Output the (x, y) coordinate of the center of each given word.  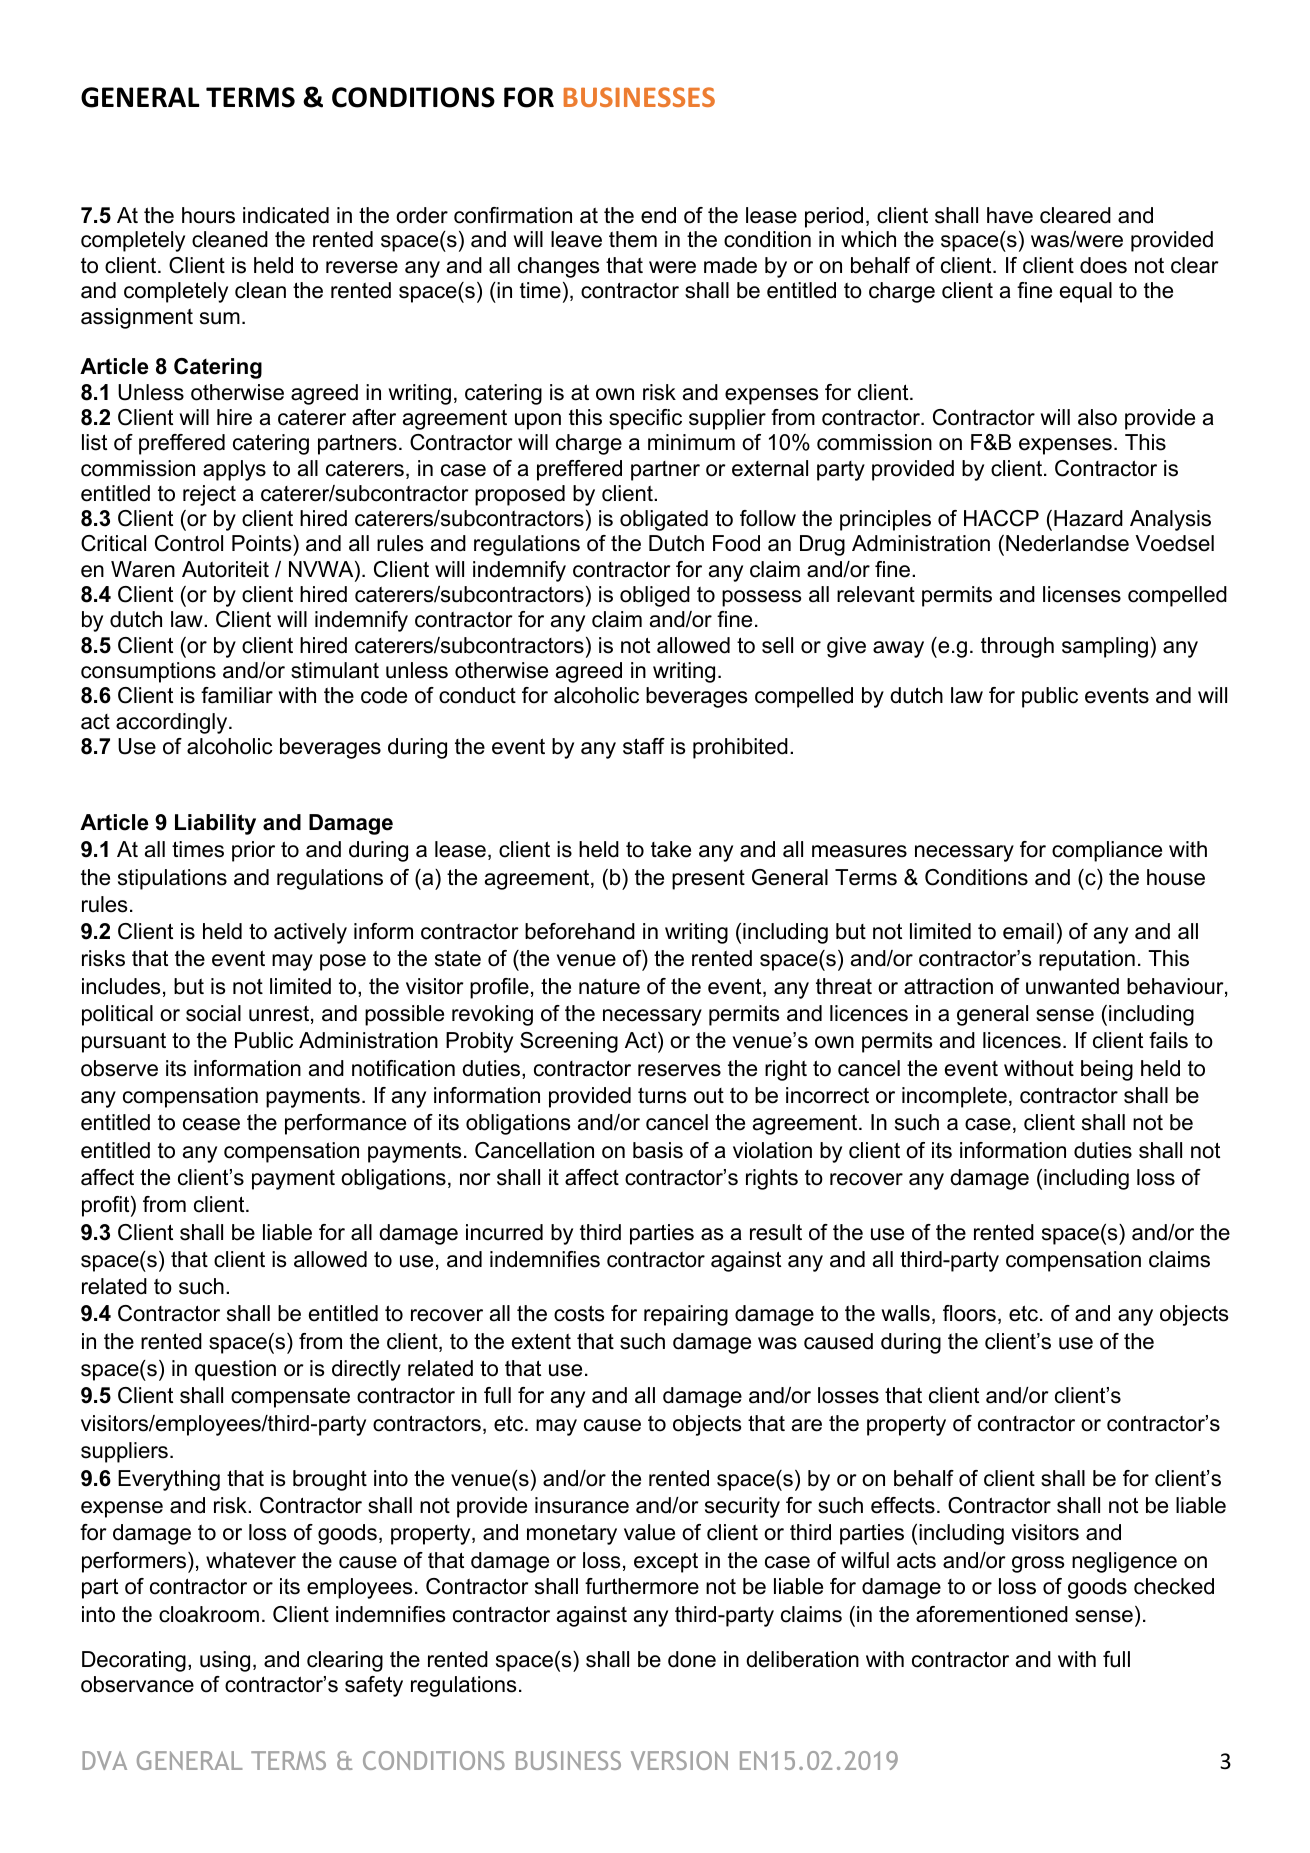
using (225, 1661)
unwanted (1072, 986)
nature (609, 987)
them (633, 239)
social (213, 1013)
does (1103, 265)
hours (208, 215)
